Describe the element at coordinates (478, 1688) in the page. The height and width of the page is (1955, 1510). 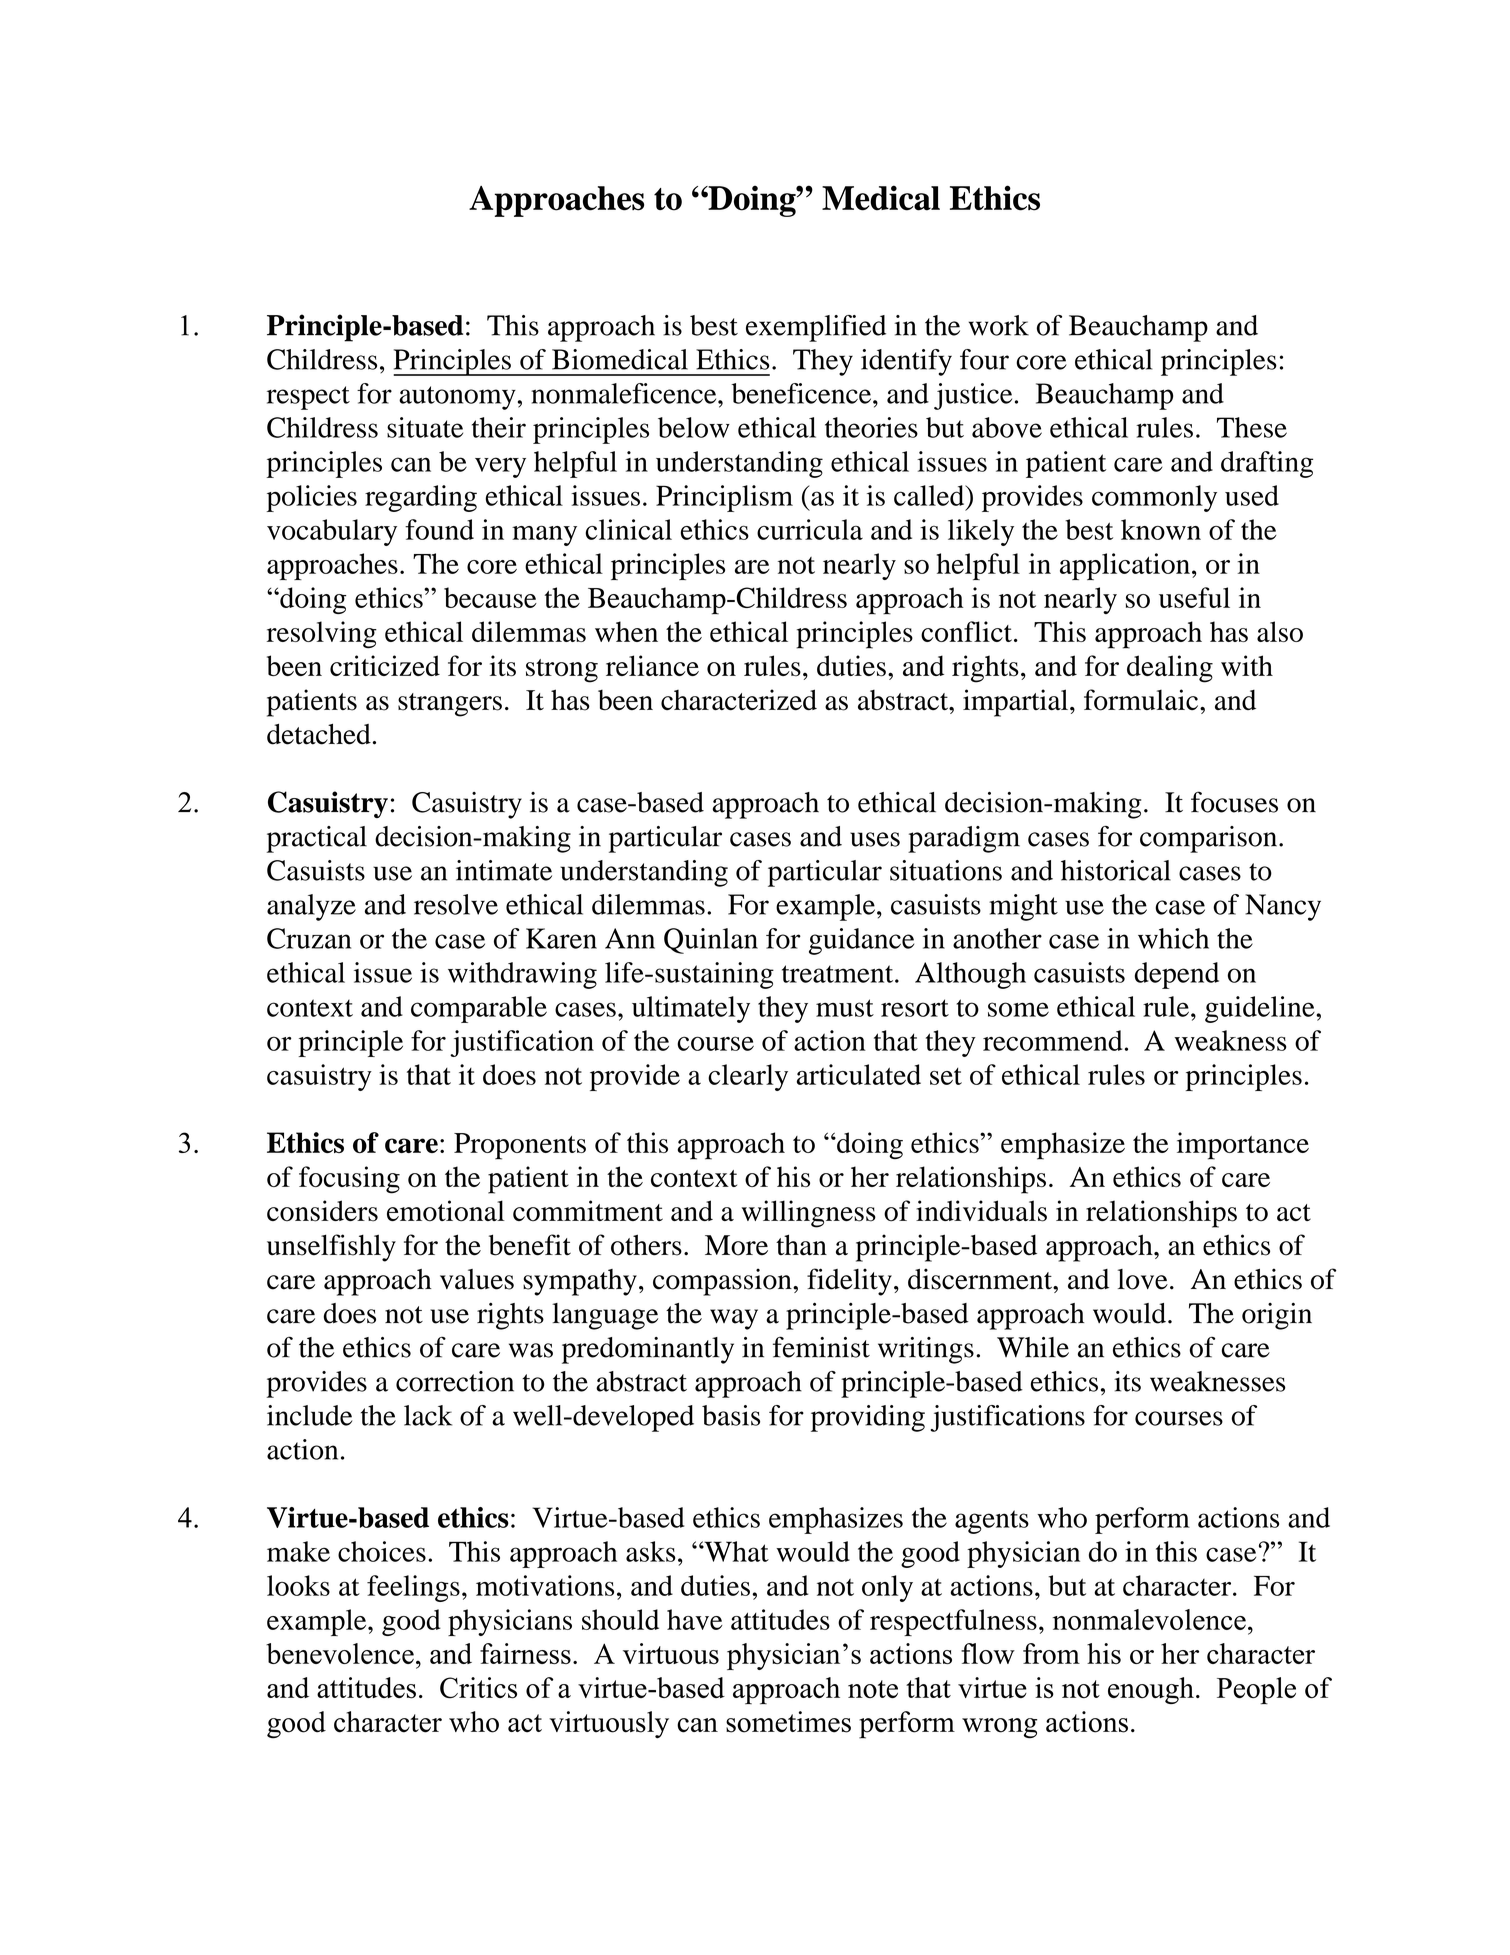
I see `Critics` at that location.
